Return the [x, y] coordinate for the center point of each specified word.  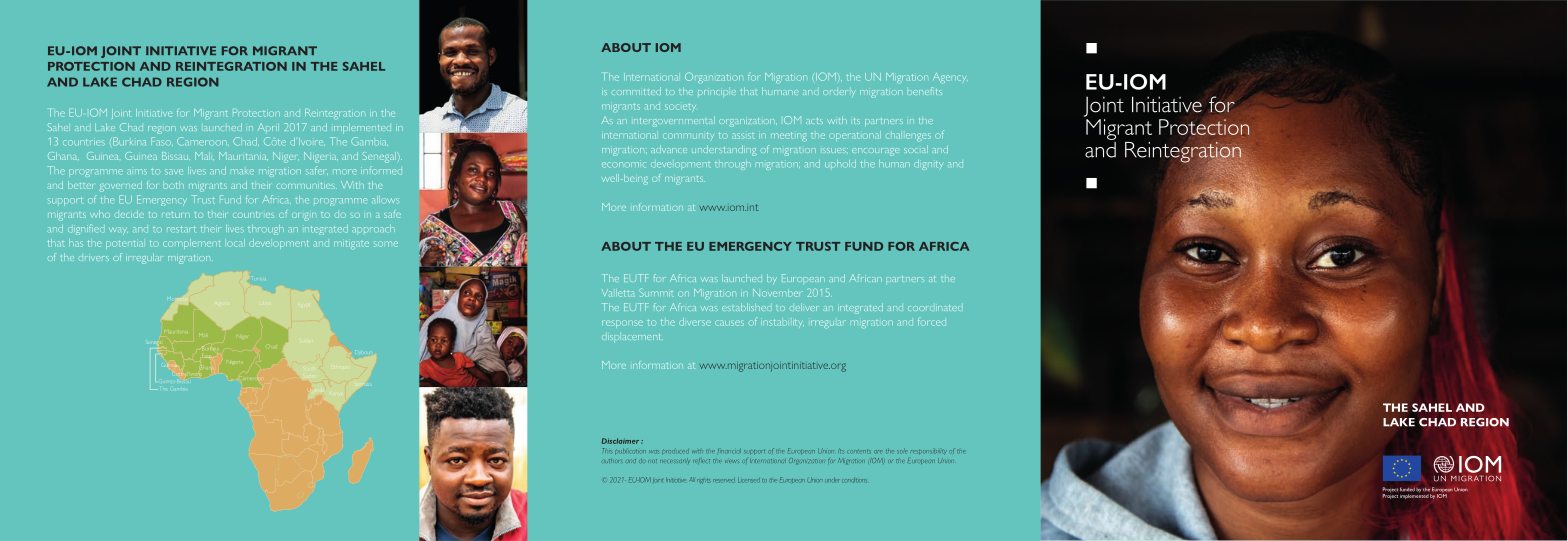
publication [630, 451]
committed [636, 91]
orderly [839, 93]
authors [611, 461]
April [267, 127]
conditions [853, 480]
